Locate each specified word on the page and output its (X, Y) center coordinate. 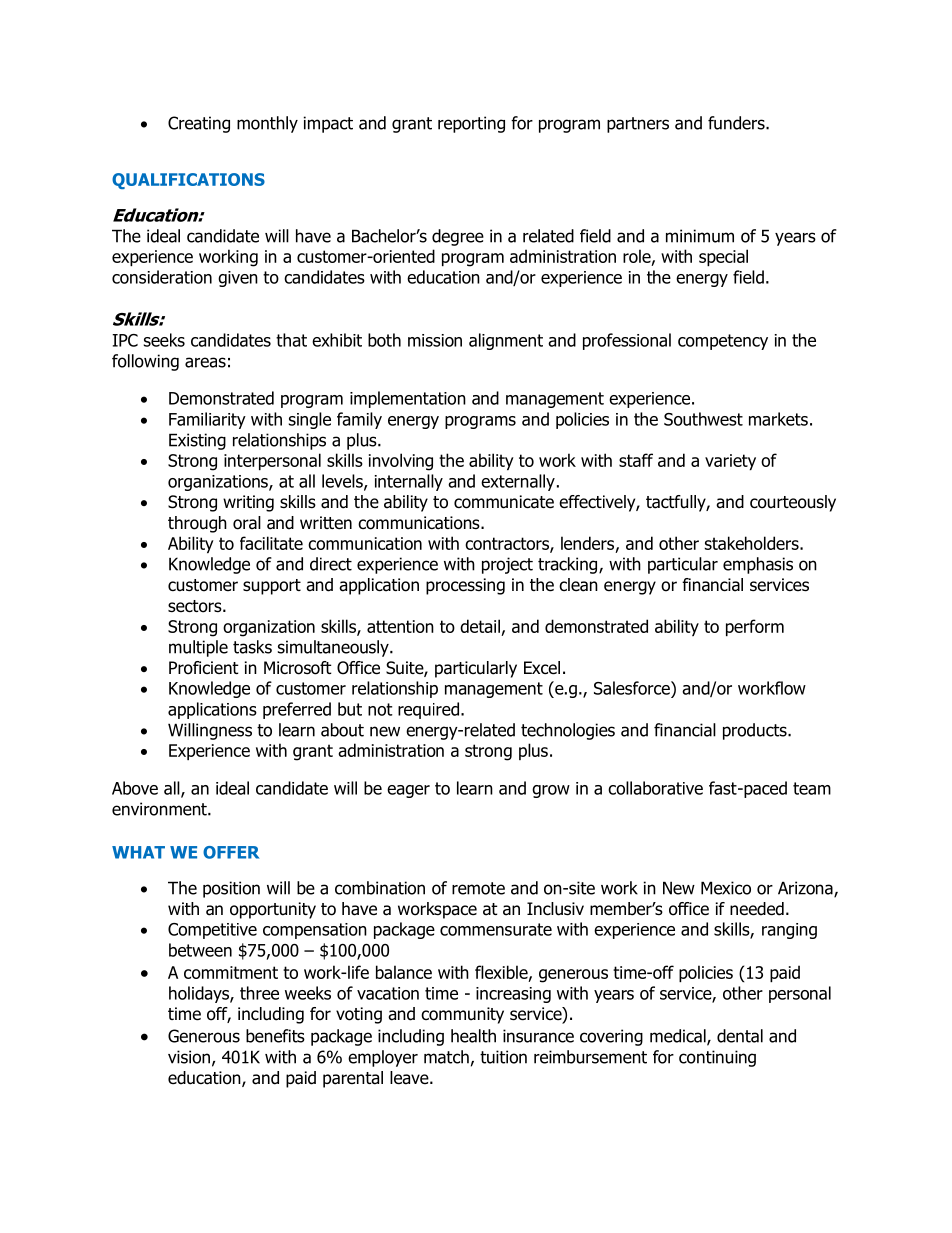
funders (737, 123)
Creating (199, 124)
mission (435, 340)
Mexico (726, 888)
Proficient (204, 668)
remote (478, 888)
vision (189, 1057)
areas (205, 362)
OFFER (231, 852)
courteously (793, 503)
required (428, 710)
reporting (471, 124)
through (197, 524)
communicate (504, 502)
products (756, 731)
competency (723, 342)
